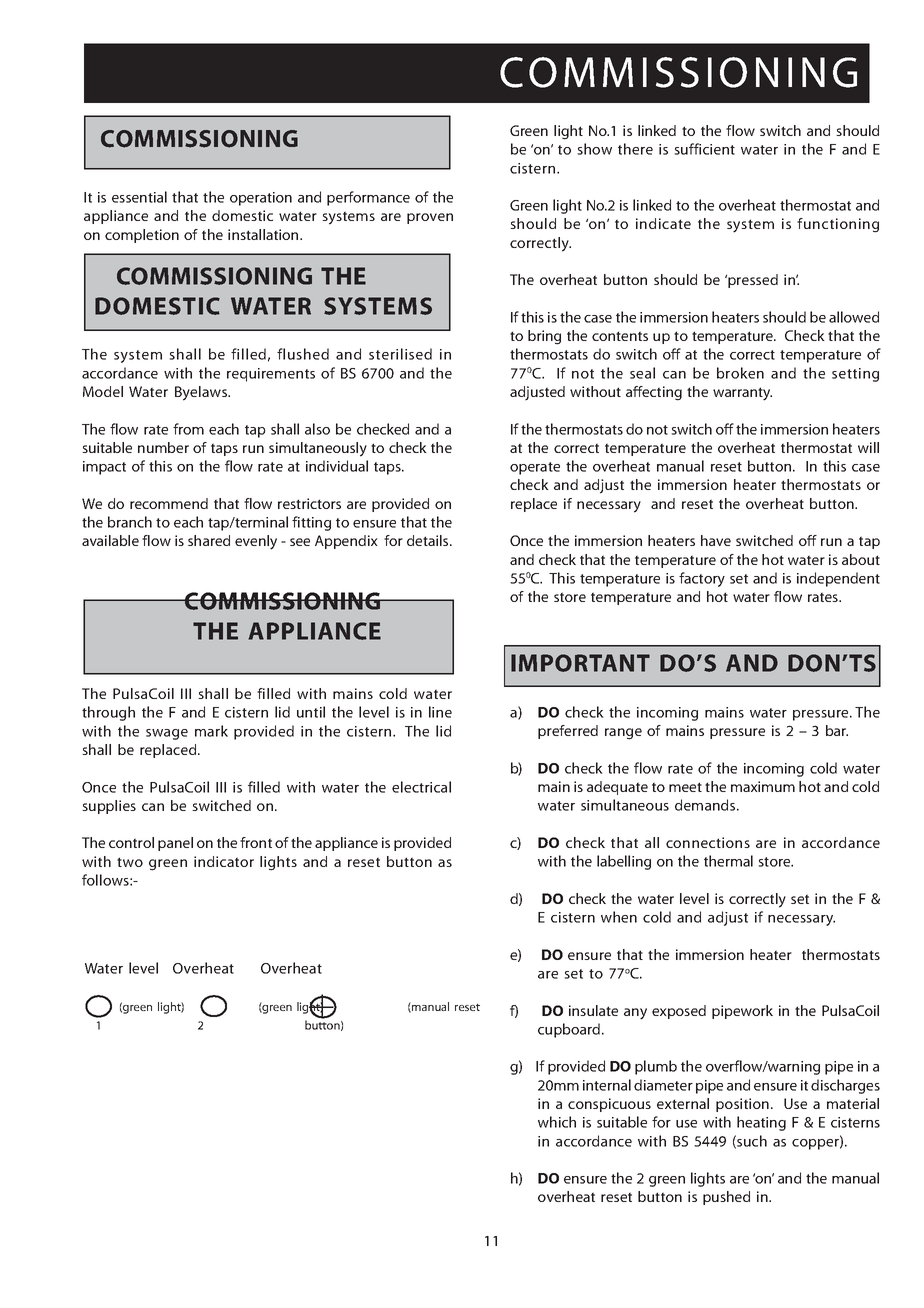  What do you see at coordinates (557, 1122) in the screenshot?
I see `which` at bounding box center [557, 1122].
